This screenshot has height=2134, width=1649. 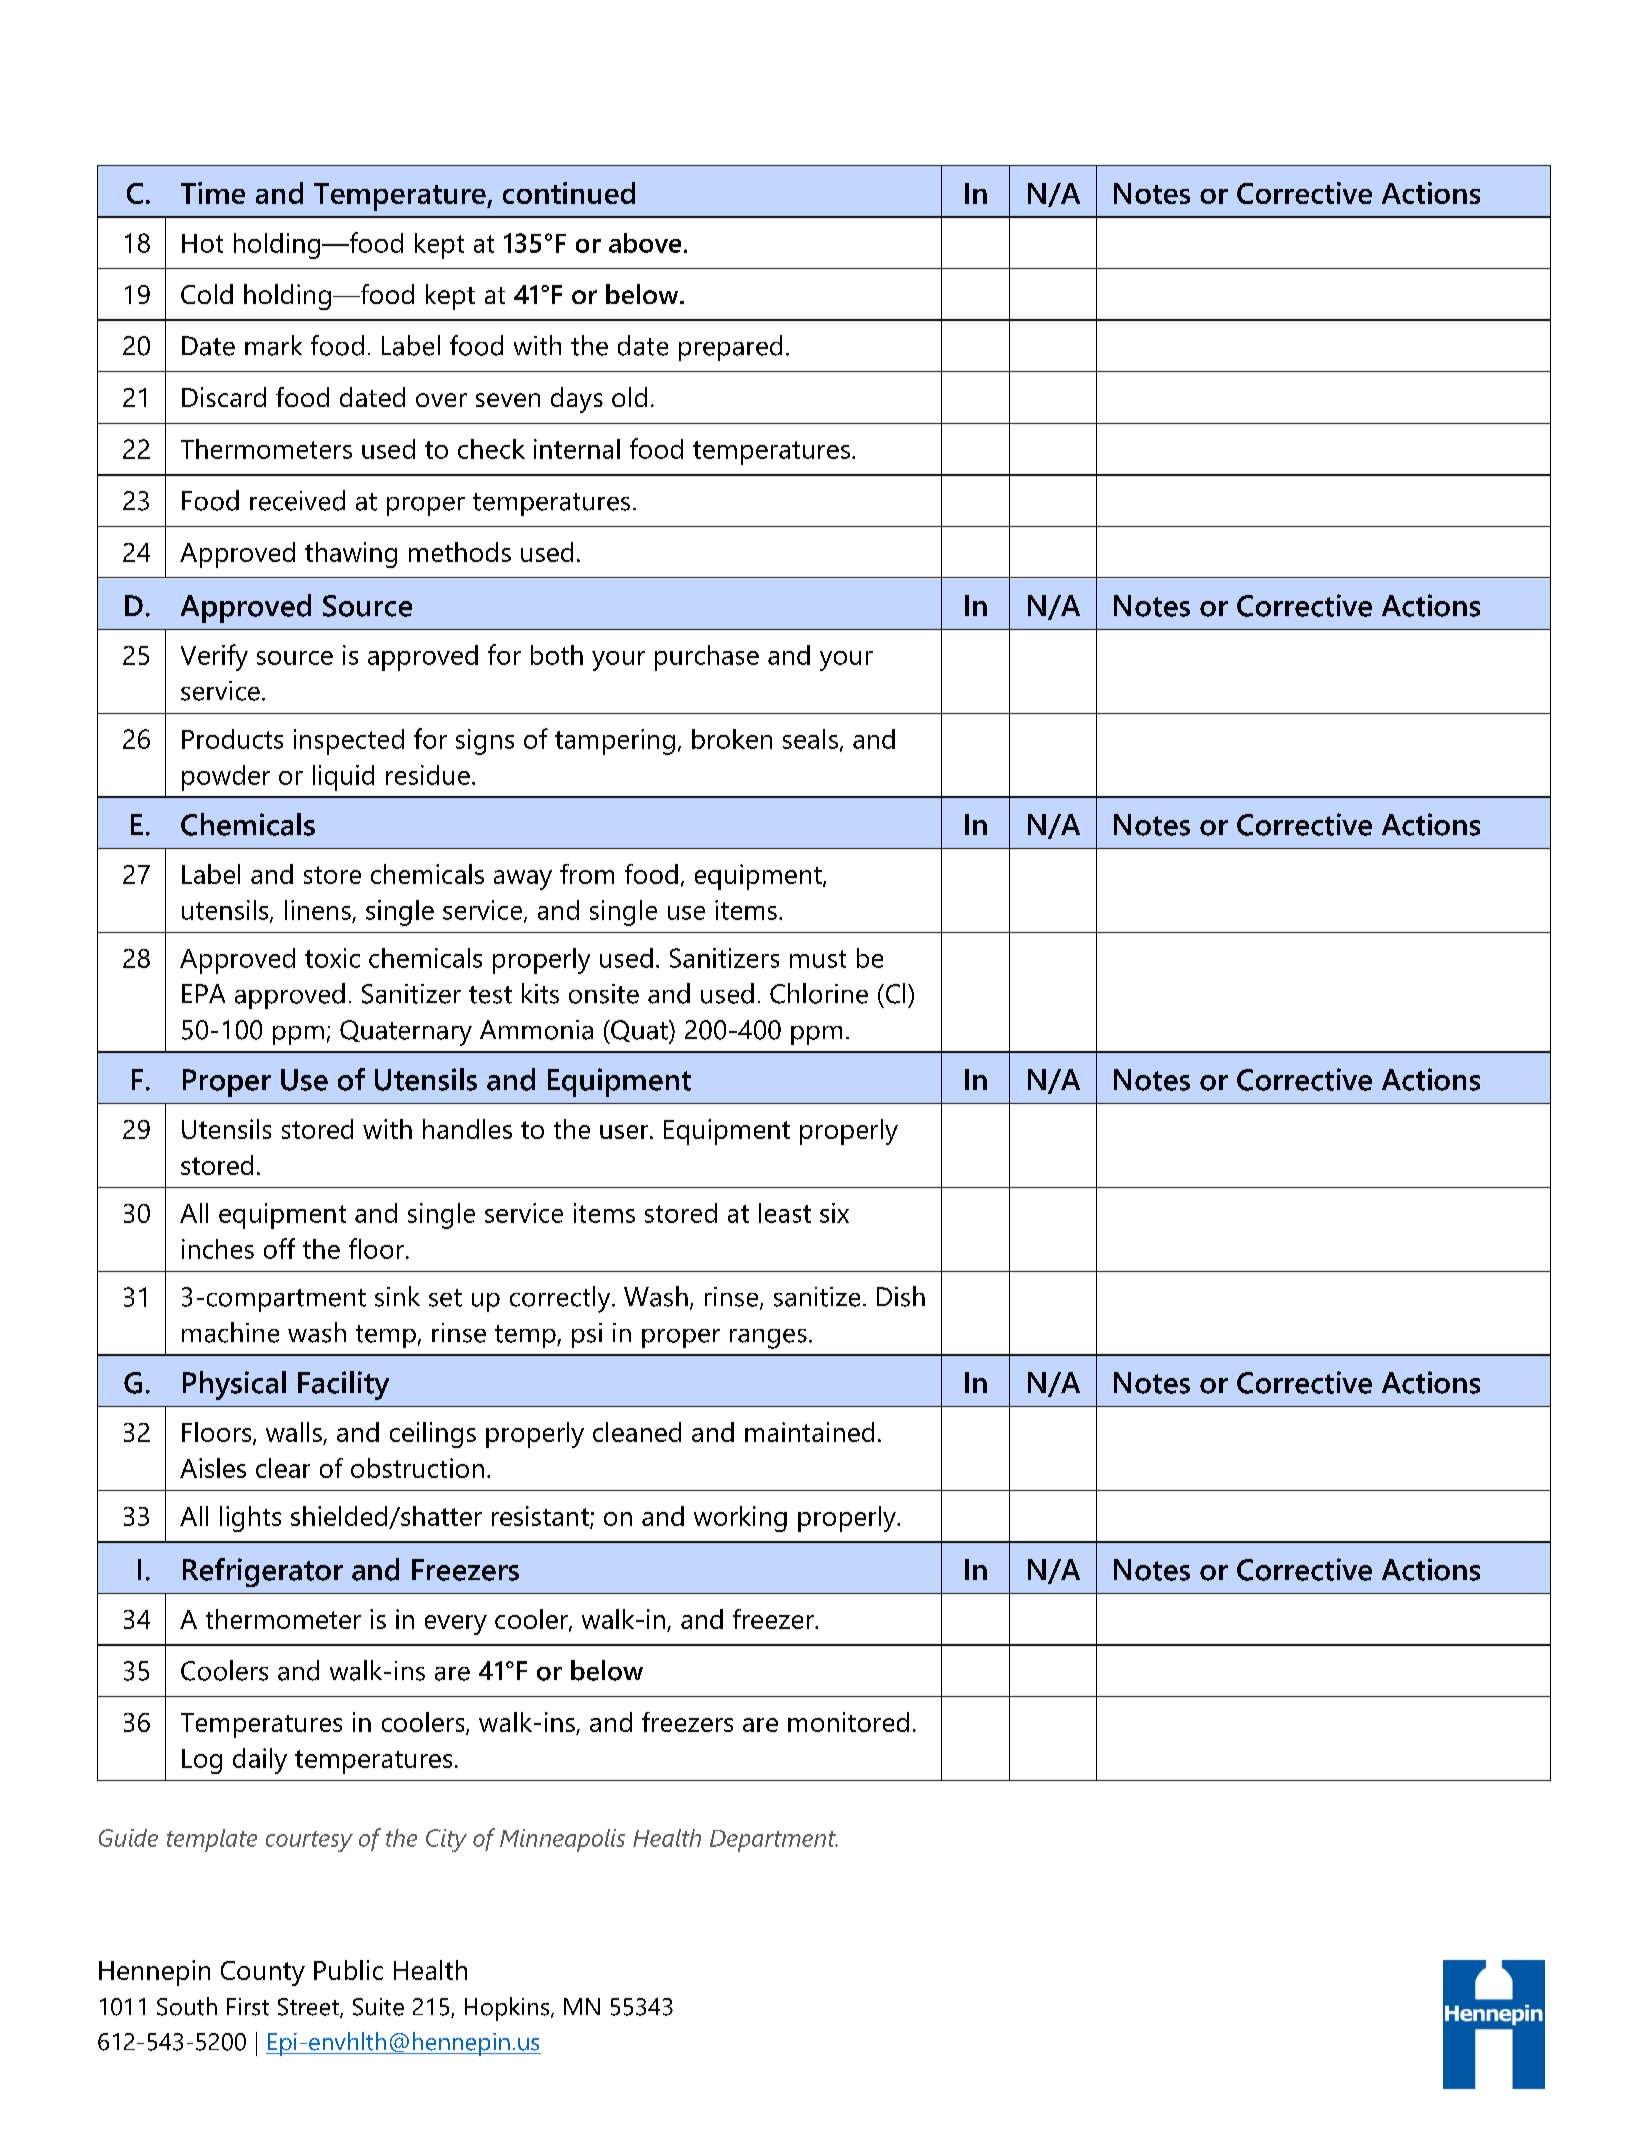 I want to click on Hopkins, so click(x=508, y=2009).
